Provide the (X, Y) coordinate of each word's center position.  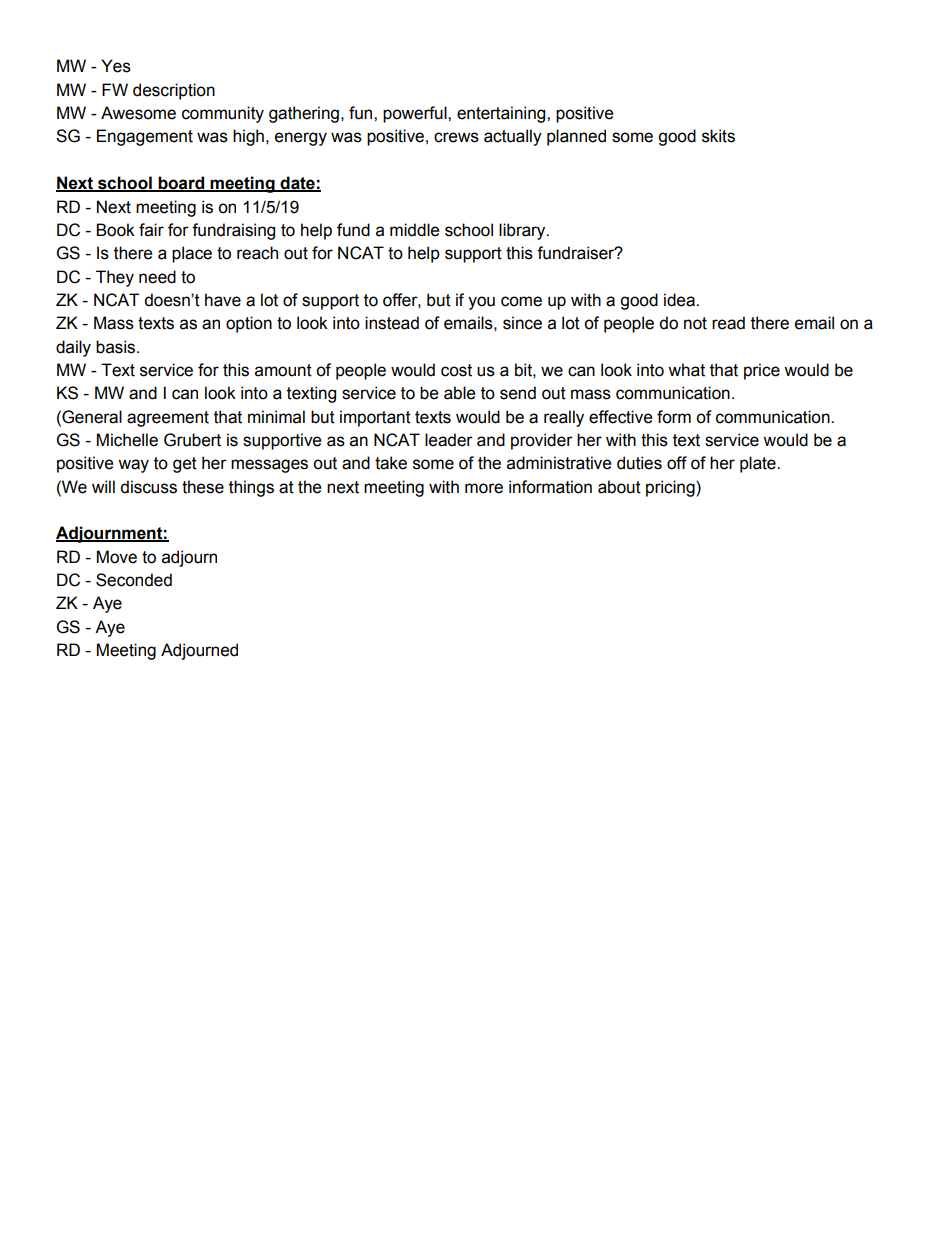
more (484, 488)
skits (718, 136)
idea (680, 300)
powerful (416, 114)
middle (414, 230)
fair (151, 230)
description (174, 91)
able (459, 393)
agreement (168, 419)
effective (620, 417)
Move (117, 557)
